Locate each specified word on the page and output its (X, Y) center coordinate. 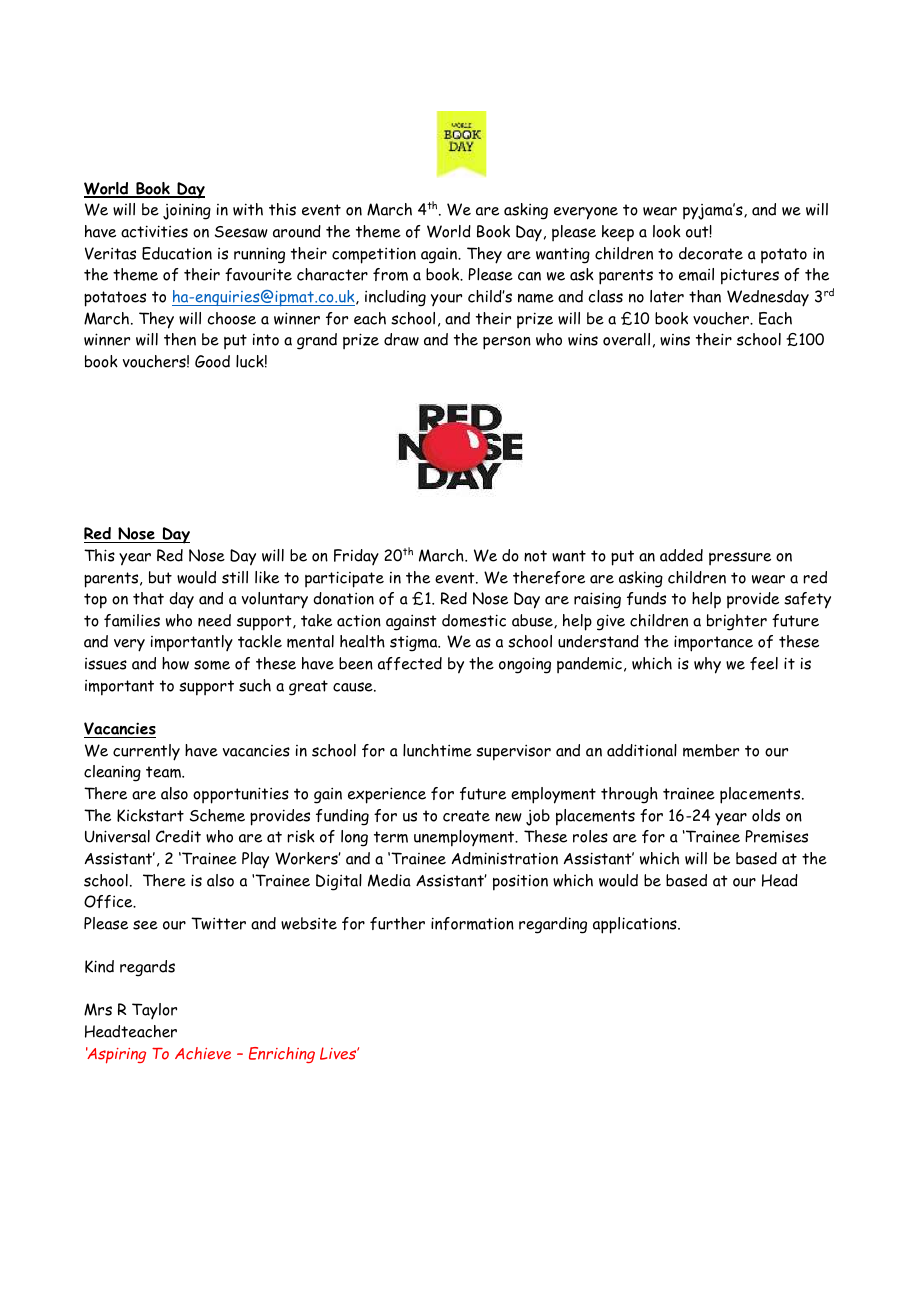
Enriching (282, 1055)
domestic (474, 620)
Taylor (154, 1011)
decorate (711, 253)
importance (713, 643)
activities (154, 231)
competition (374, 255)
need (214, 620)
